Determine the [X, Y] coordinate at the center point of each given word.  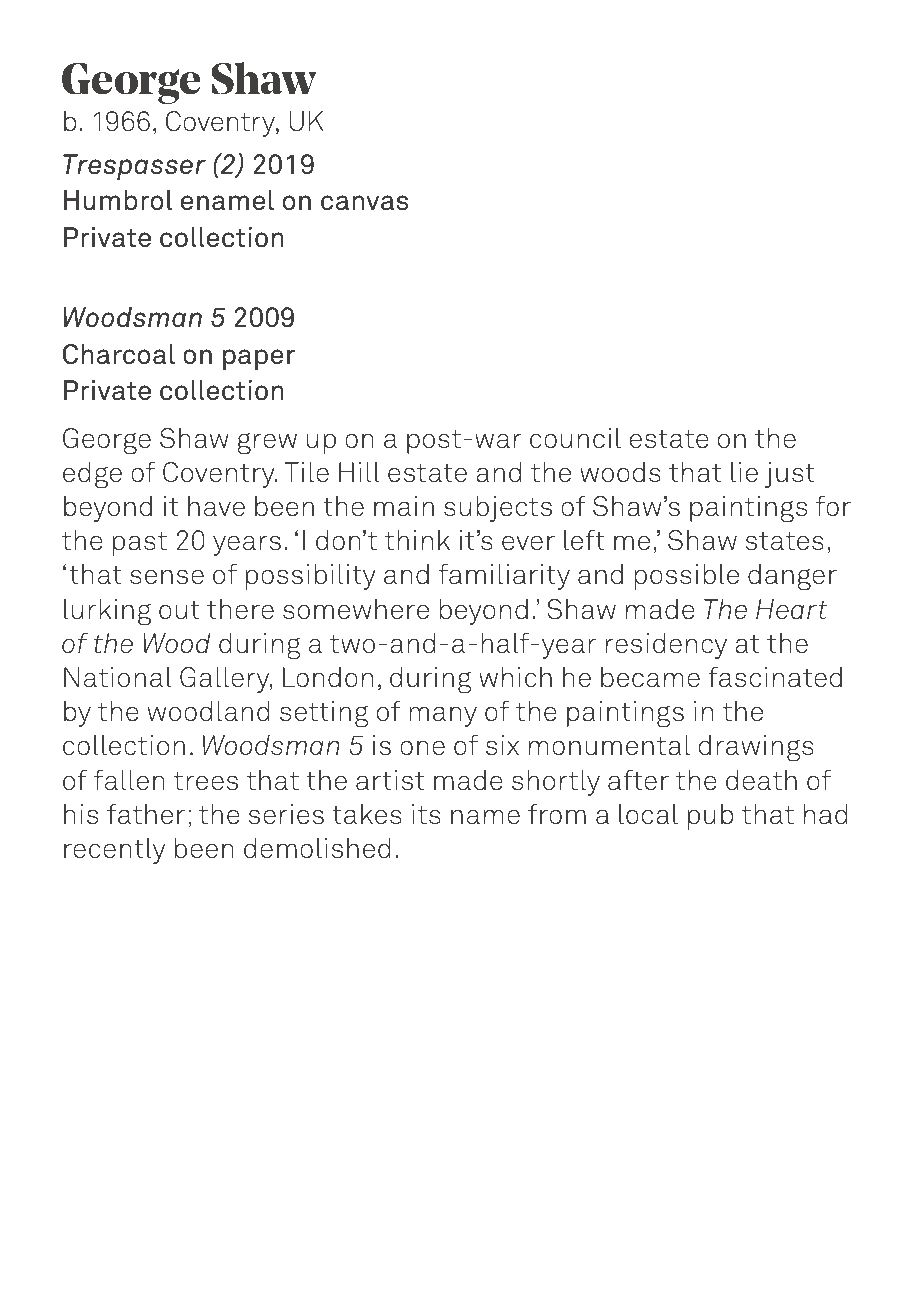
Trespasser [134, 167]
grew [267, 443]
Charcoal [119, 354]
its [426, 814]
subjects [498, 509]
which [515, 677]
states [785, 541]
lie [744, 472]
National [118, 677]
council [575, 438]
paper [259, 359]
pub [711, 817]
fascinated [775, 677]
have [216, 506]
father [146, 814]
